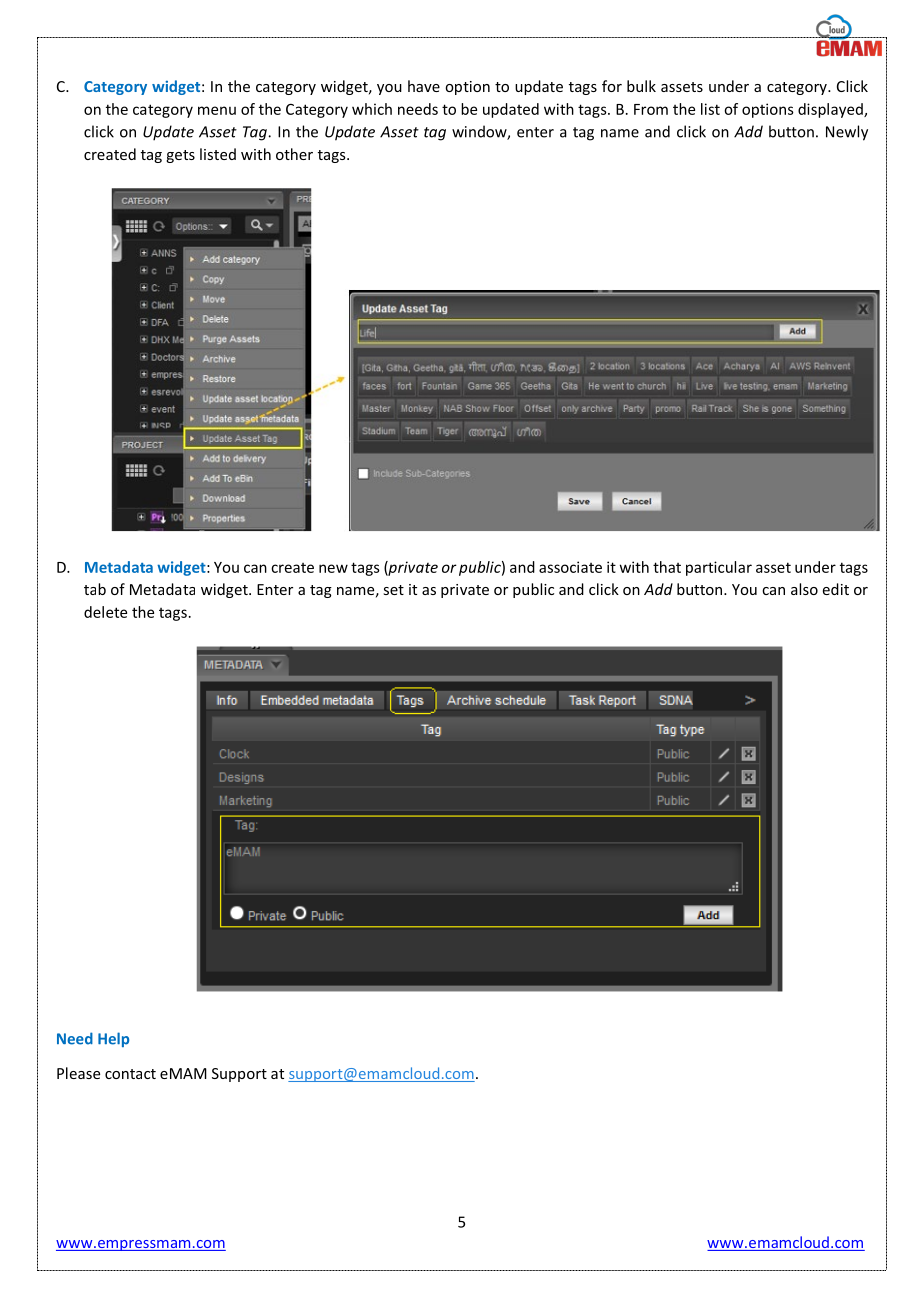 Image resolution: width=924 pixels, height=1308 pixels. Describe the element at coordinates (113, 1039) in the image. I see `Help` at that location.
